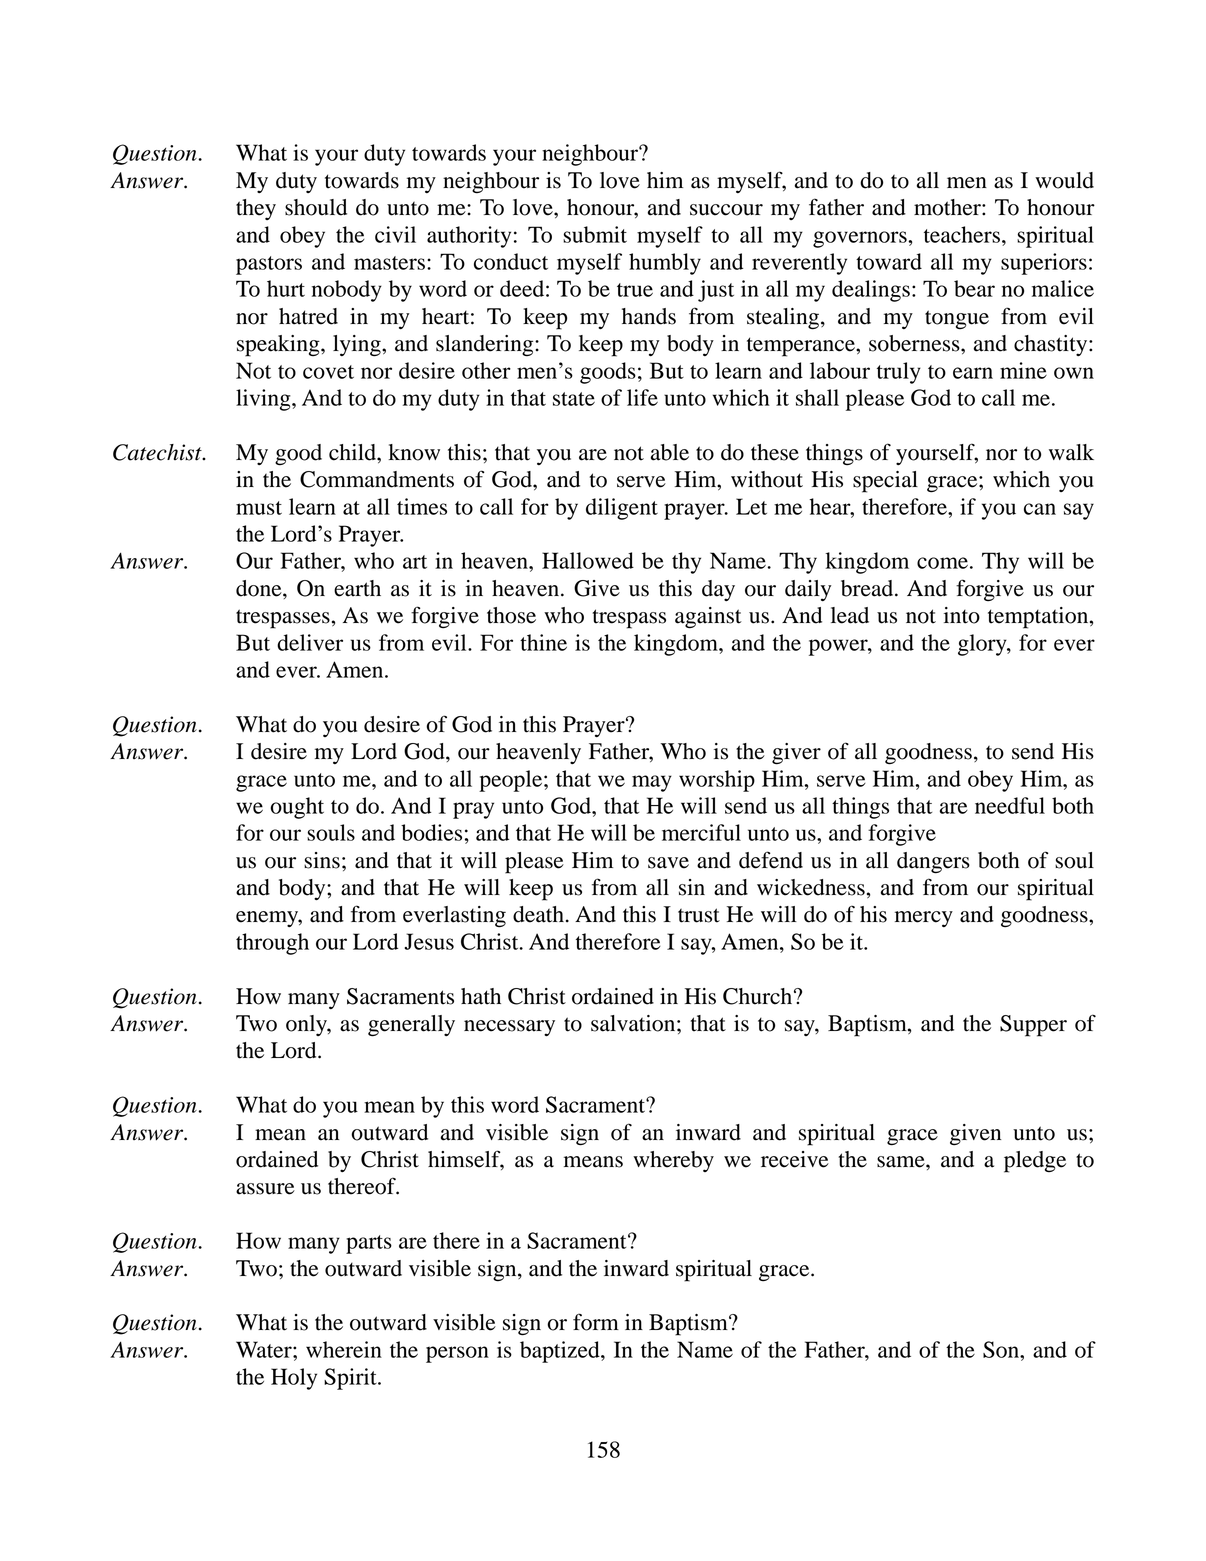 This screenshot has width=1206, height=1561. Describe the element at coordinates (297, 808) in the screenshot. I see `ought` at that location.
